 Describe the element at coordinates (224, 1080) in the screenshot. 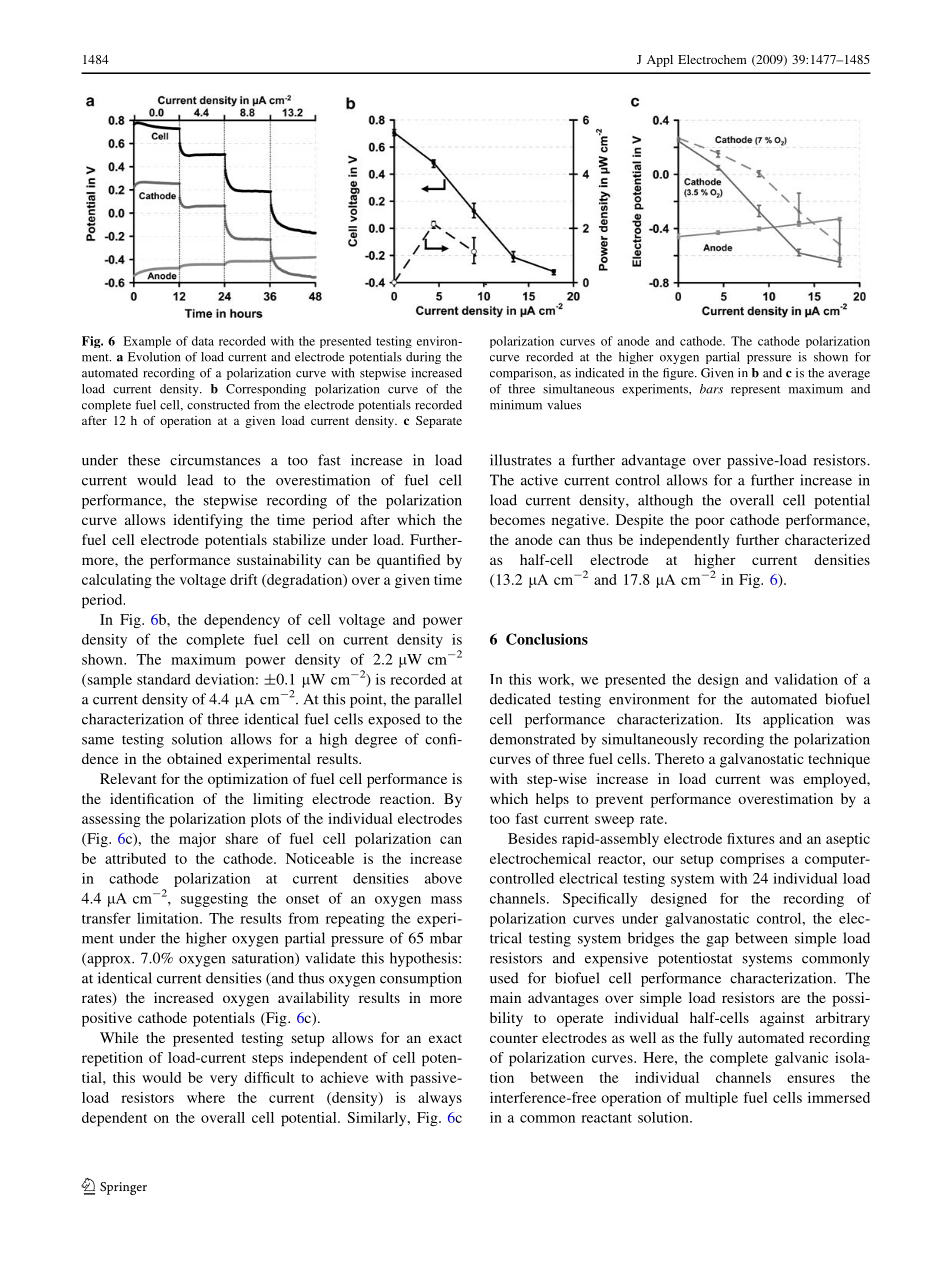

I see `very` at that location.
